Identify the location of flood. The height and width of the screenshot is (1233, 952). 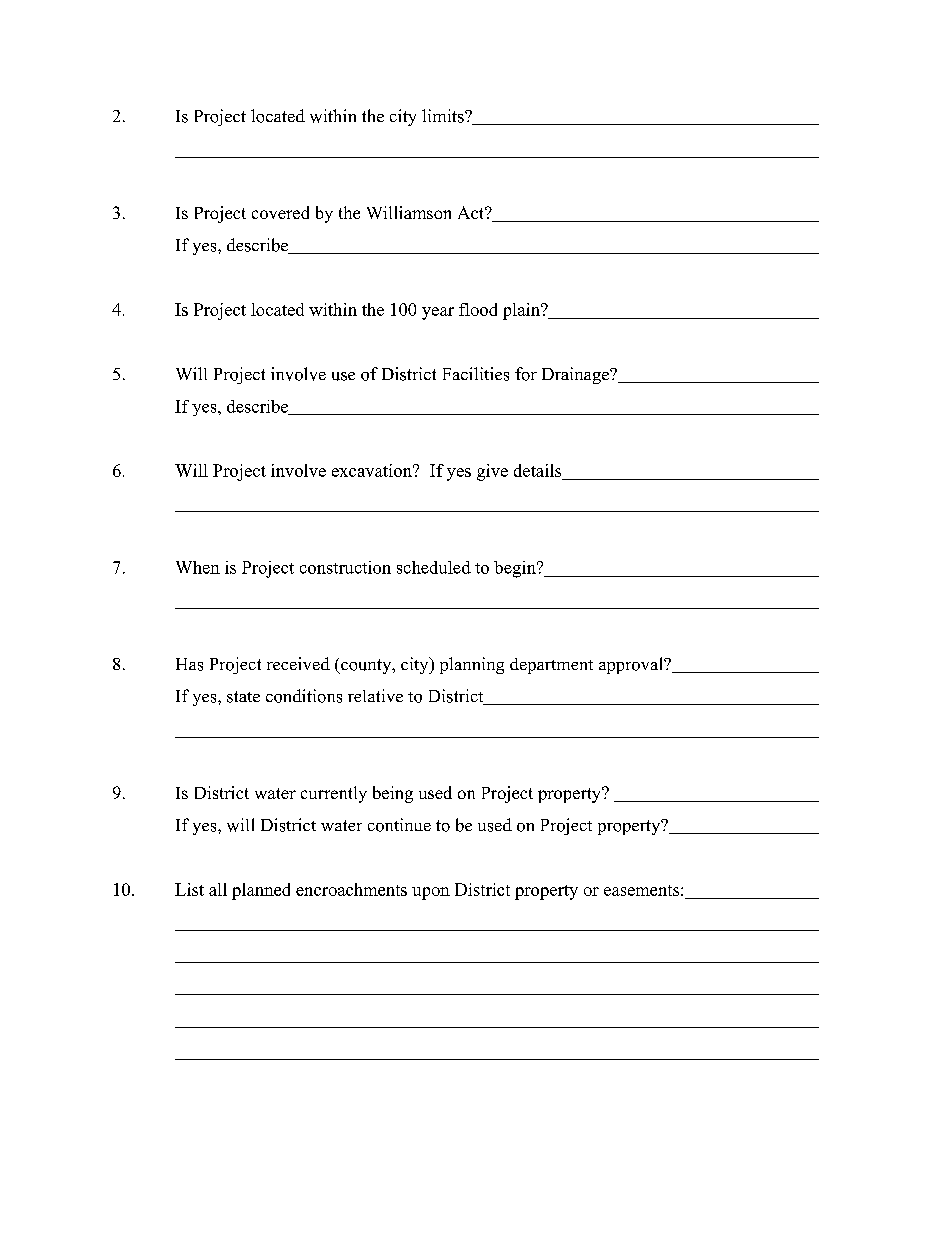
(478, 309).
